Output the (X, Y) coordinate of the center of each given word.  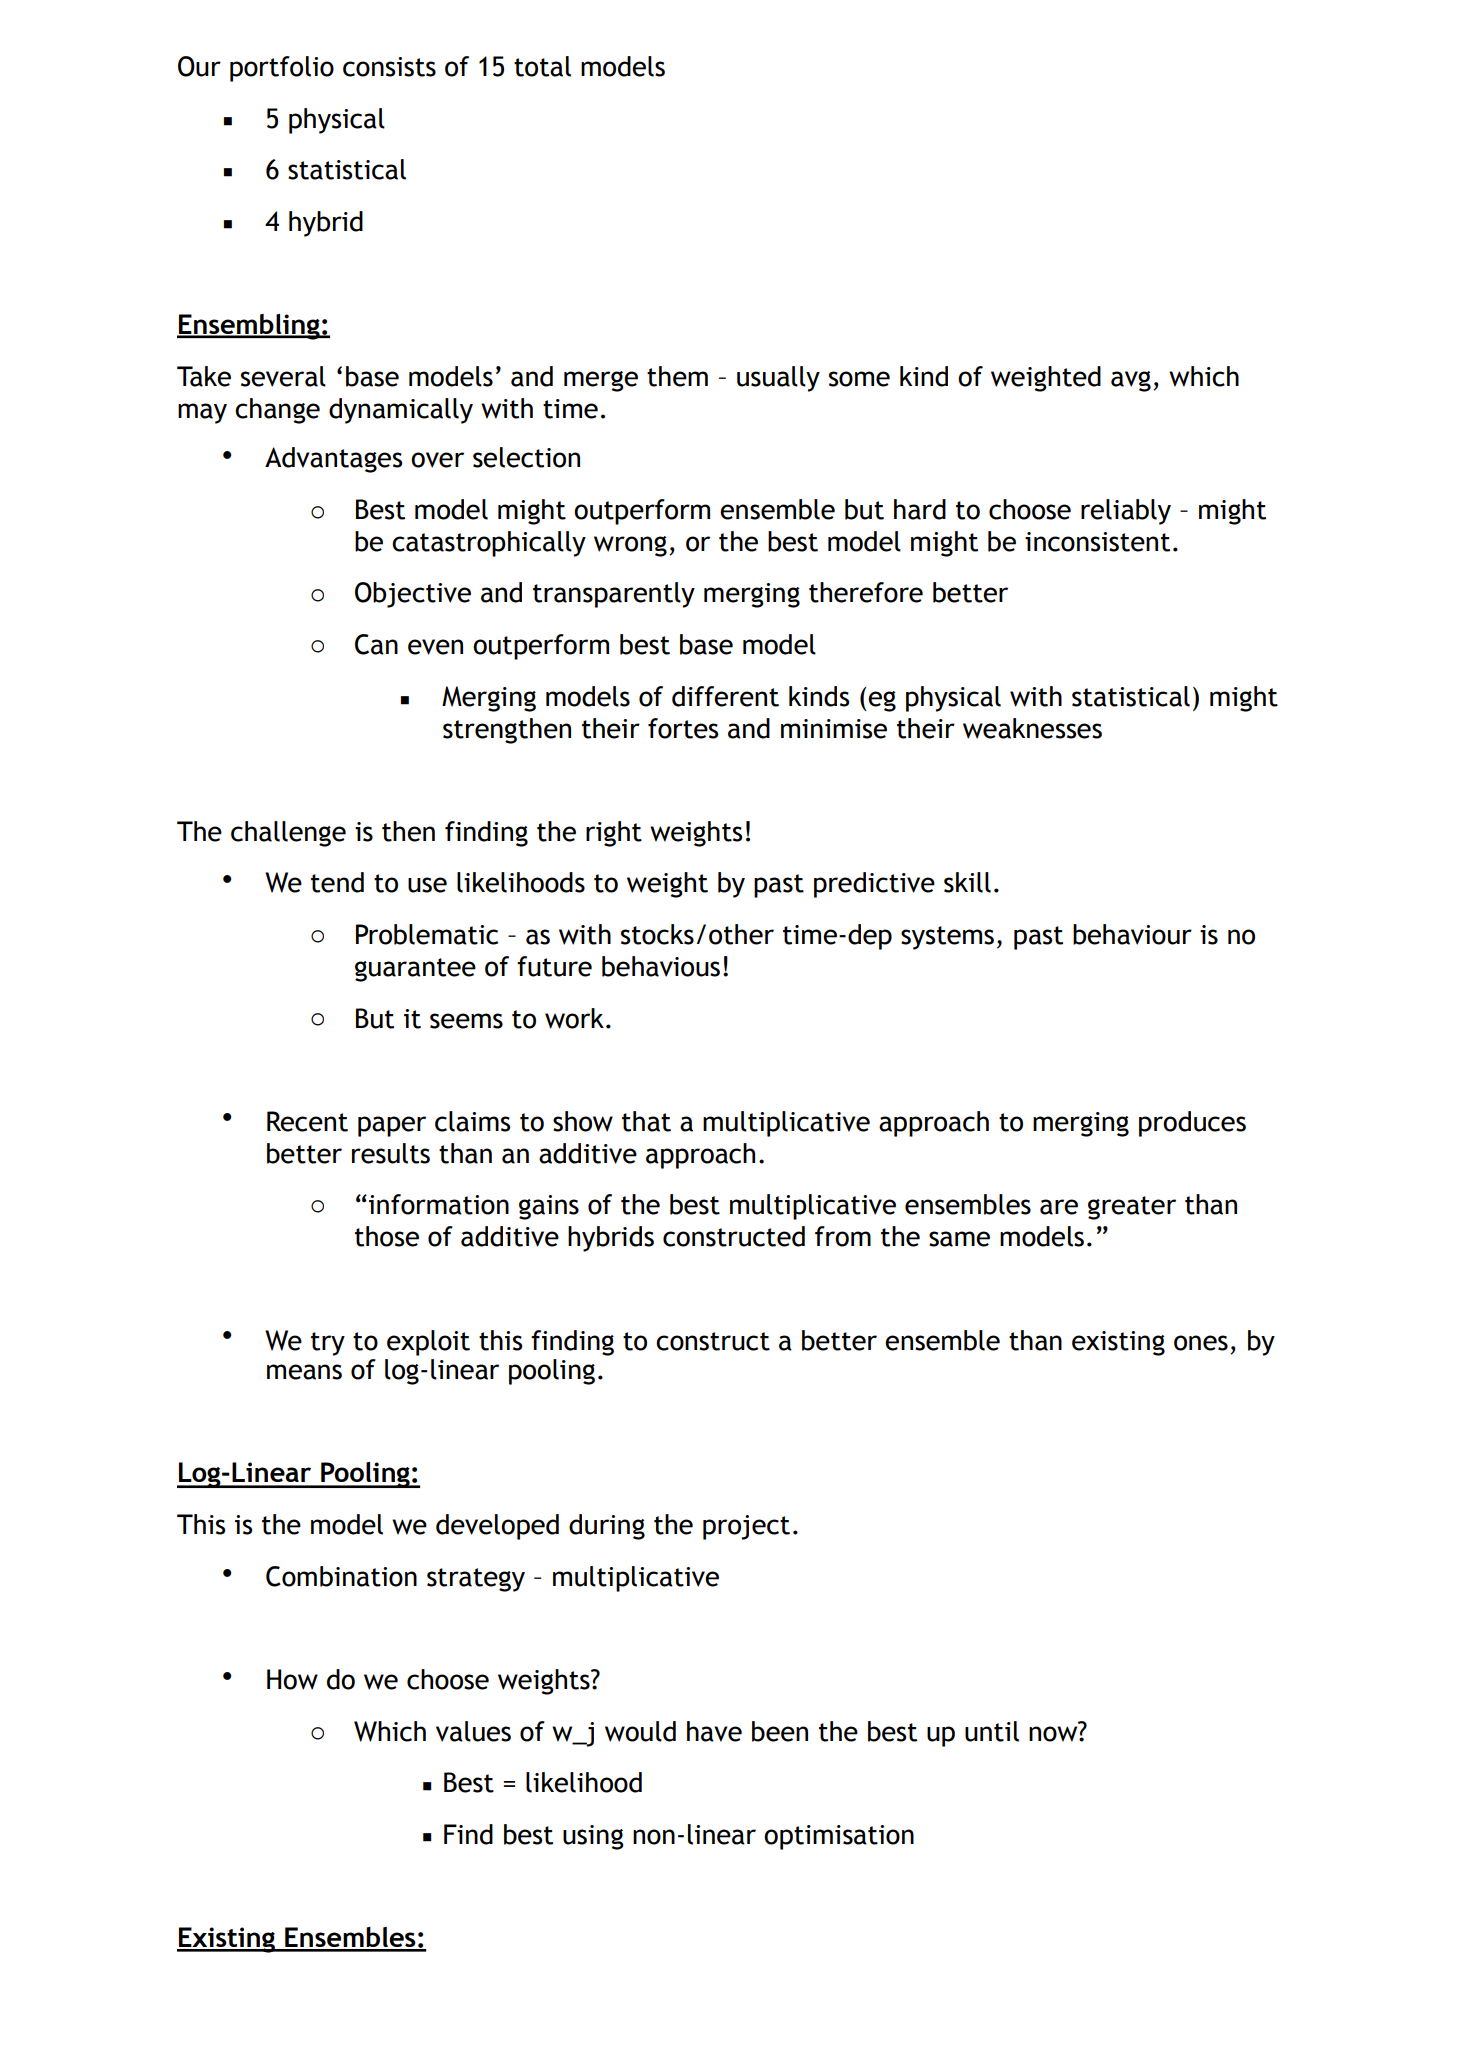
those (387, 1236)
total (542, 66)
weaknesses (1032, 728)
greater (1132, 1208)
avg (1131, 381)
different (725, 696)
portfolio (282, 69)
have (714, 1731)
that (646, 1121)
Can (376, 644)
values (473, 1731)
